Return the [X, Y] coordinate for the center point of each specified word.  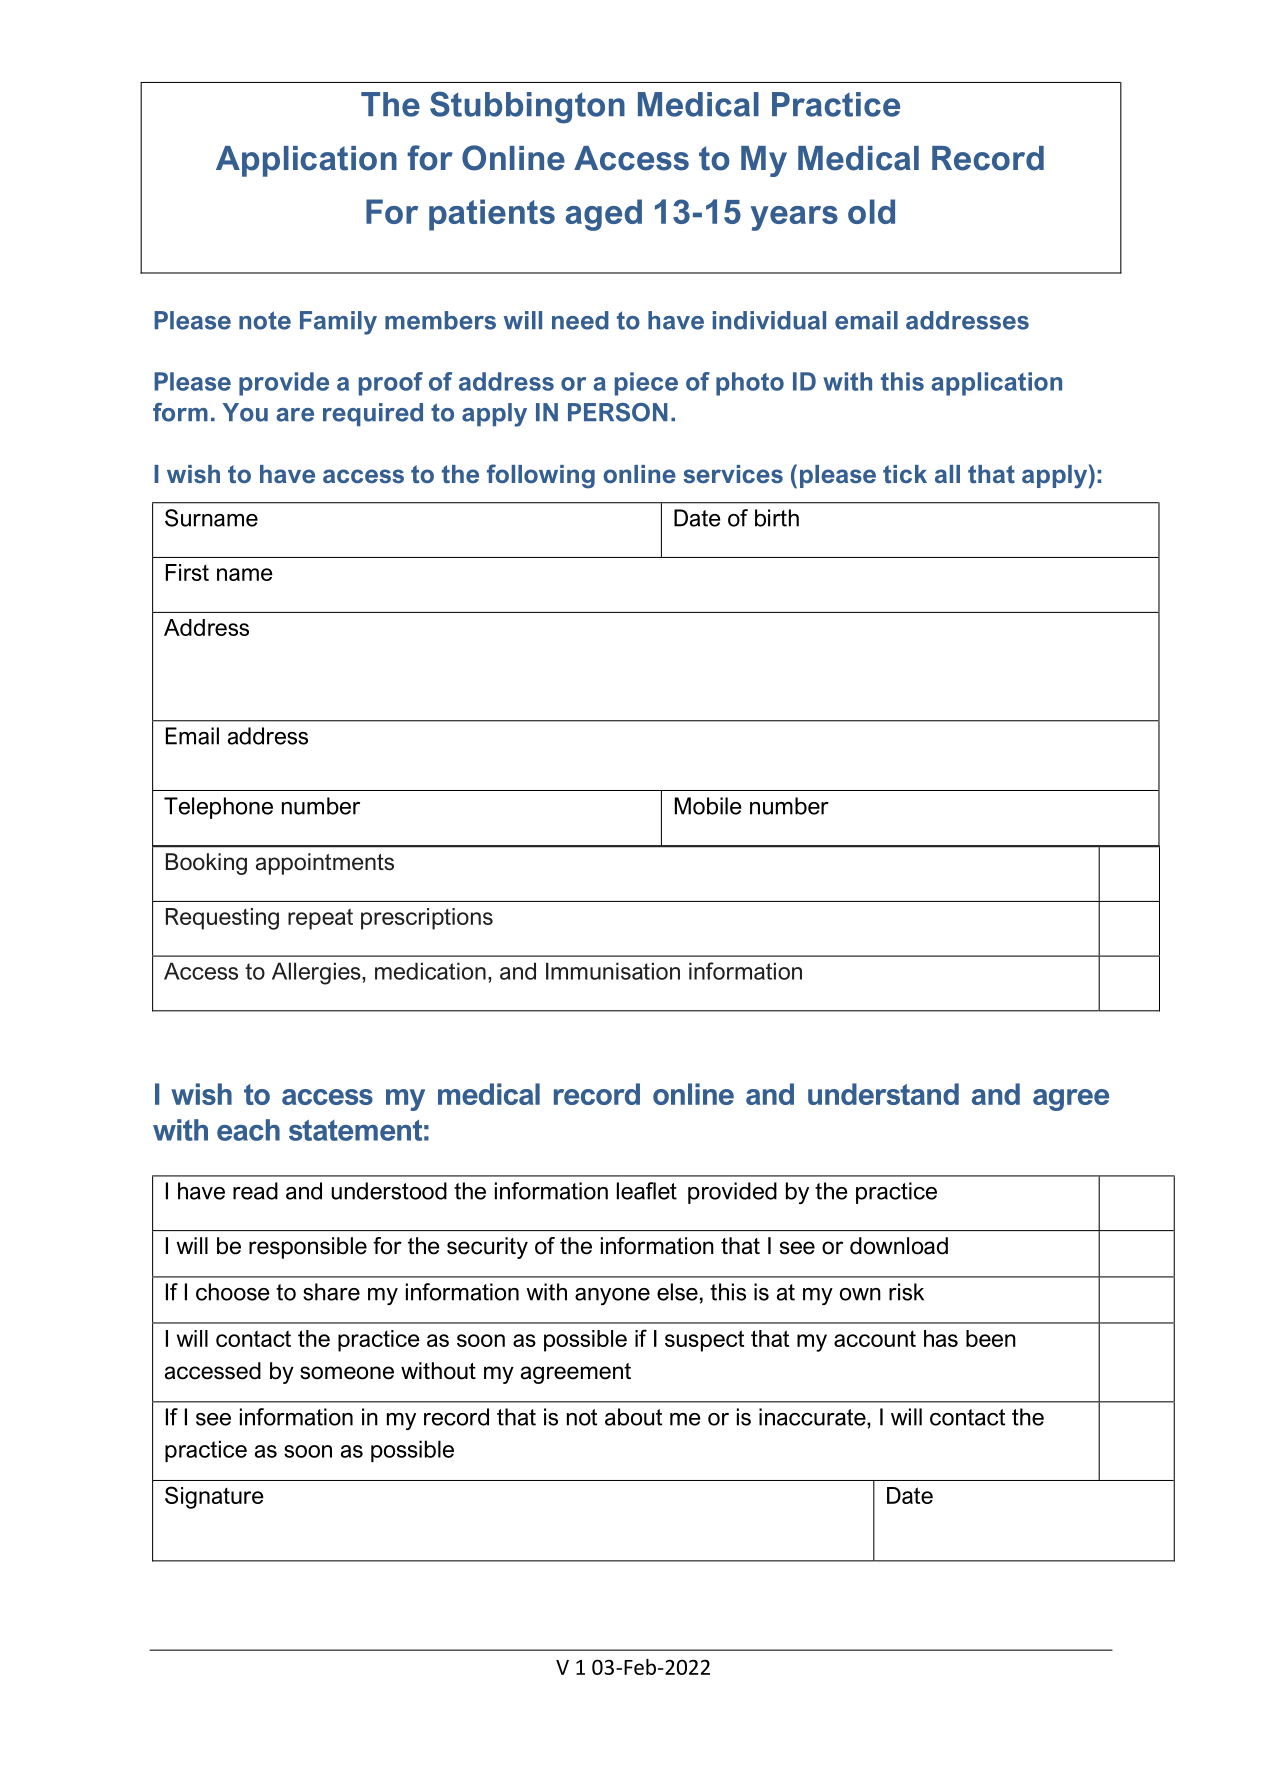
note [265, 320]
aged [603, 215]
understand [883, 1094]
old [871, 211]
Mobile [708, 806]
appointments [325, 864]
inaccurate [813, 1417]
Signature [214, 1497]
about [633, 1417]
